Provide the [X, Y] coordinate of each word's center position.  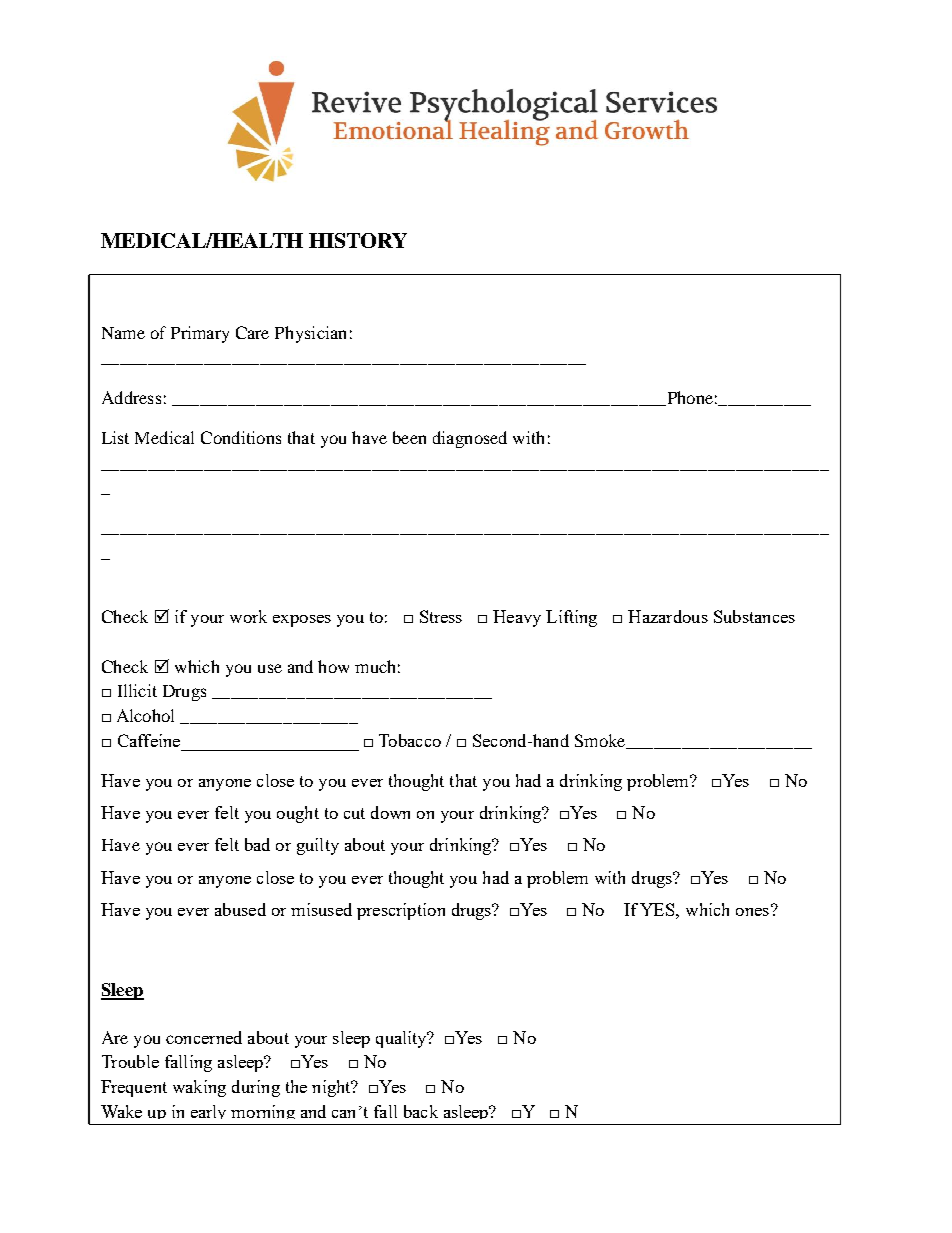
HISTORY [358, 240]
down [390, 812]
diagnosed [470, 439]
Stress [441, 616]
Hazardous [668, 616]
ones [752, 912]
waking [199, 1088]
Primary [200, 334]
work [248, 616]
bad [257, 844]
